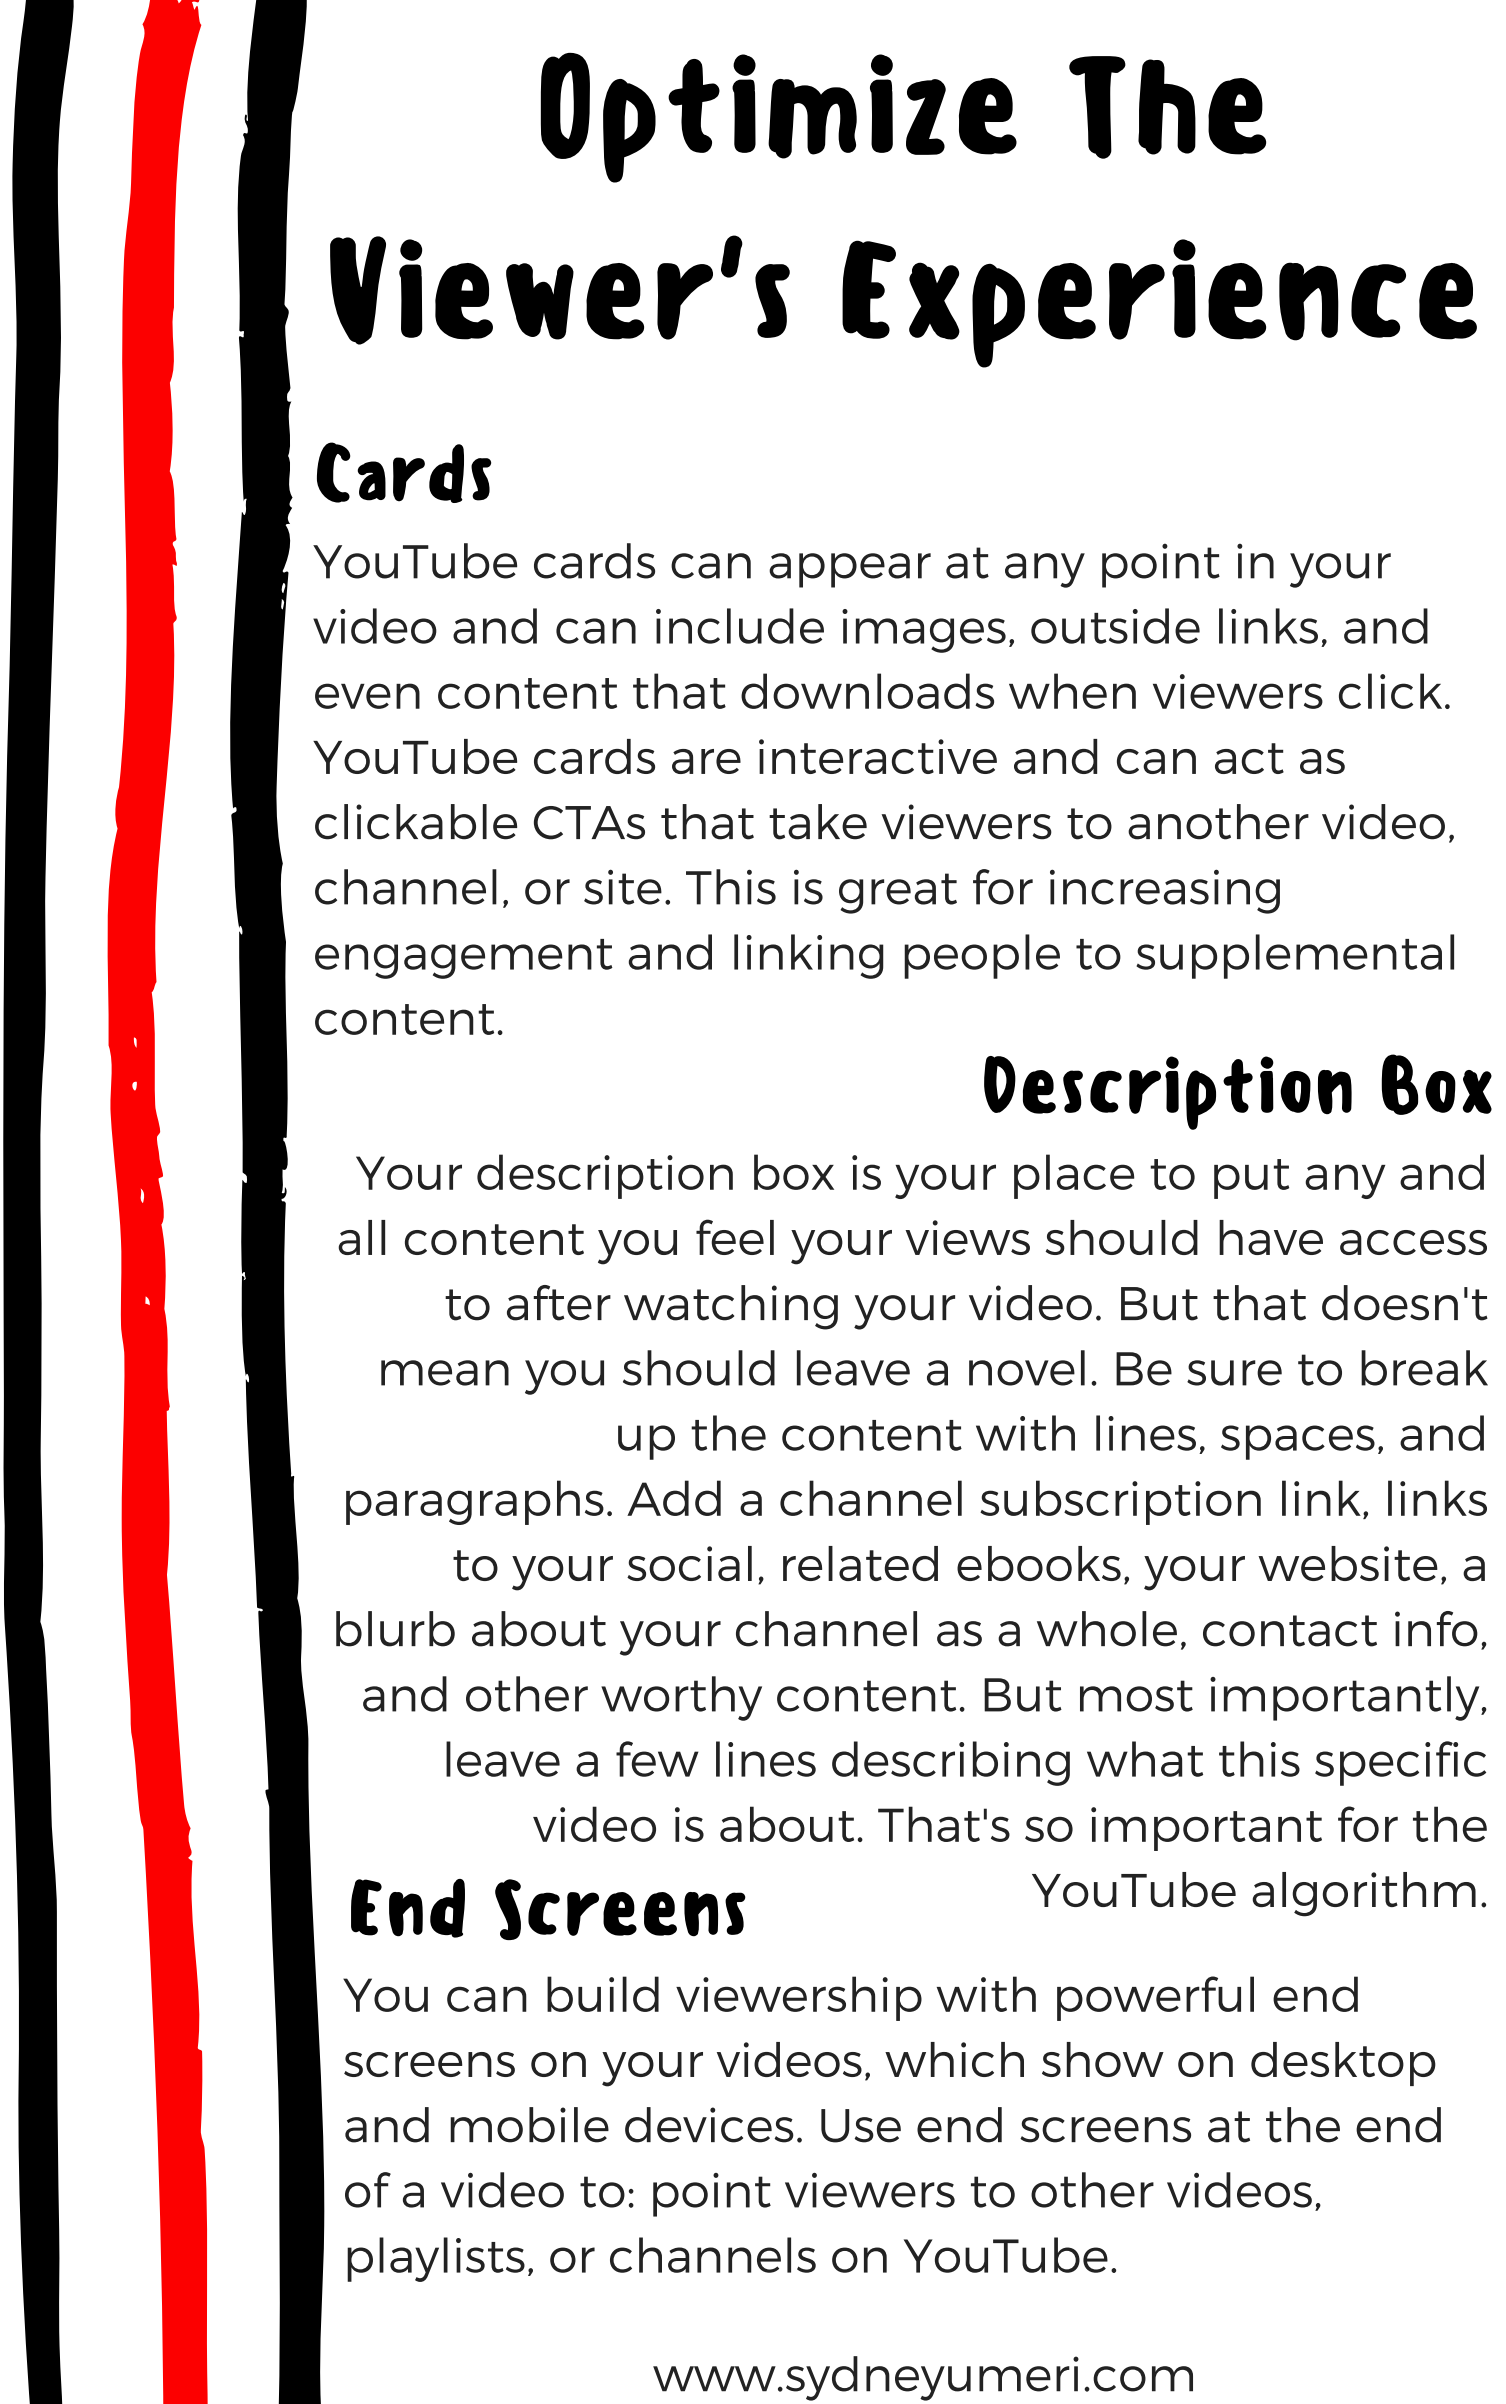  What do you see at coordinates (475, 1502) in the screenshot?
I see `paragraphs` at bounding box center [475, 1502].
